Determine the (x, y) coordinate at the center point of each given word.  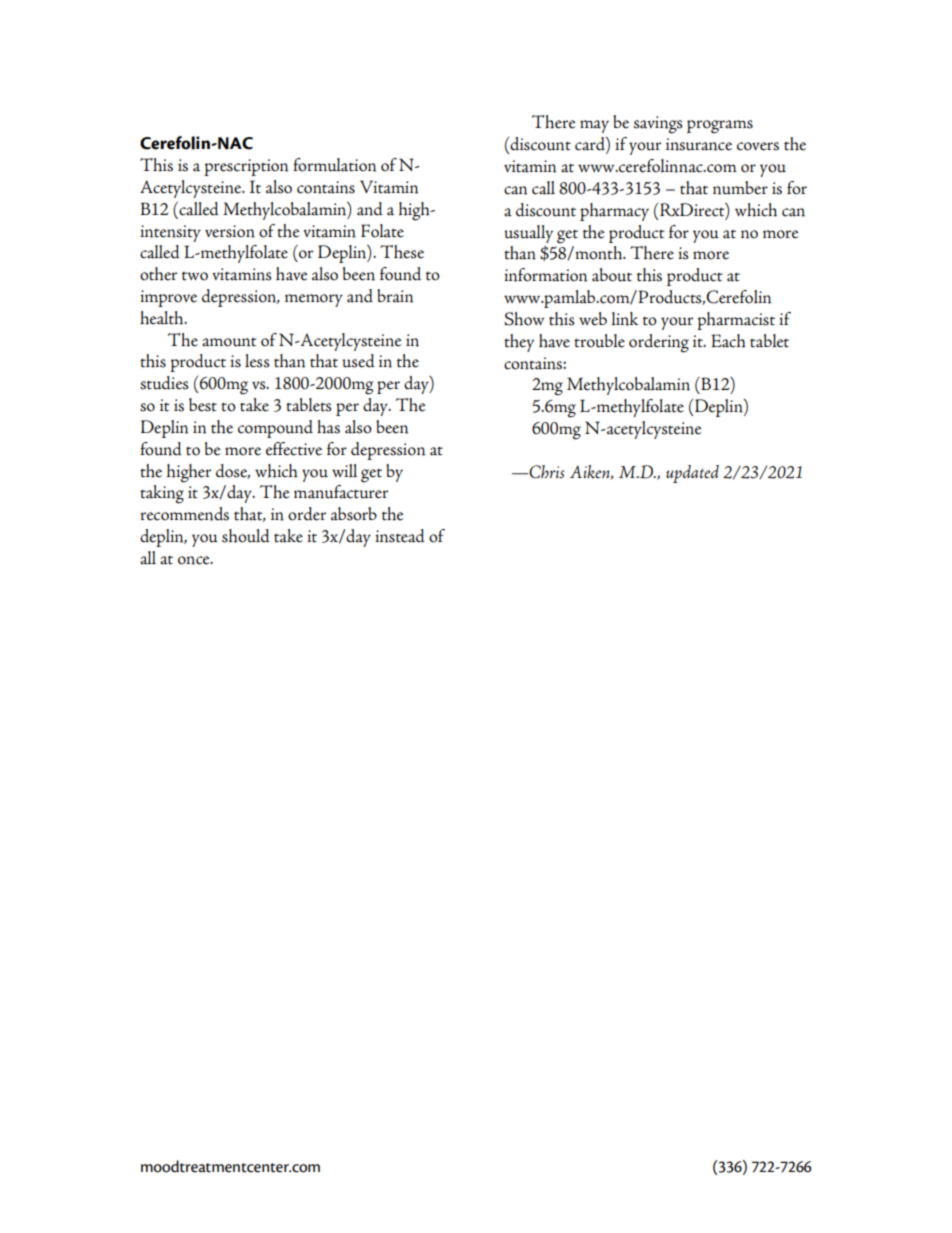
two (195, 276)
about (612, 275)
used (358, 361)
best (203, 405)
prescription (246, 167)
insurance (699, 144)
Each (728, 341)
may (594, 126)
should (246, 536)
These (402, 252)
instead (400, 536)
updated (692, 474)
